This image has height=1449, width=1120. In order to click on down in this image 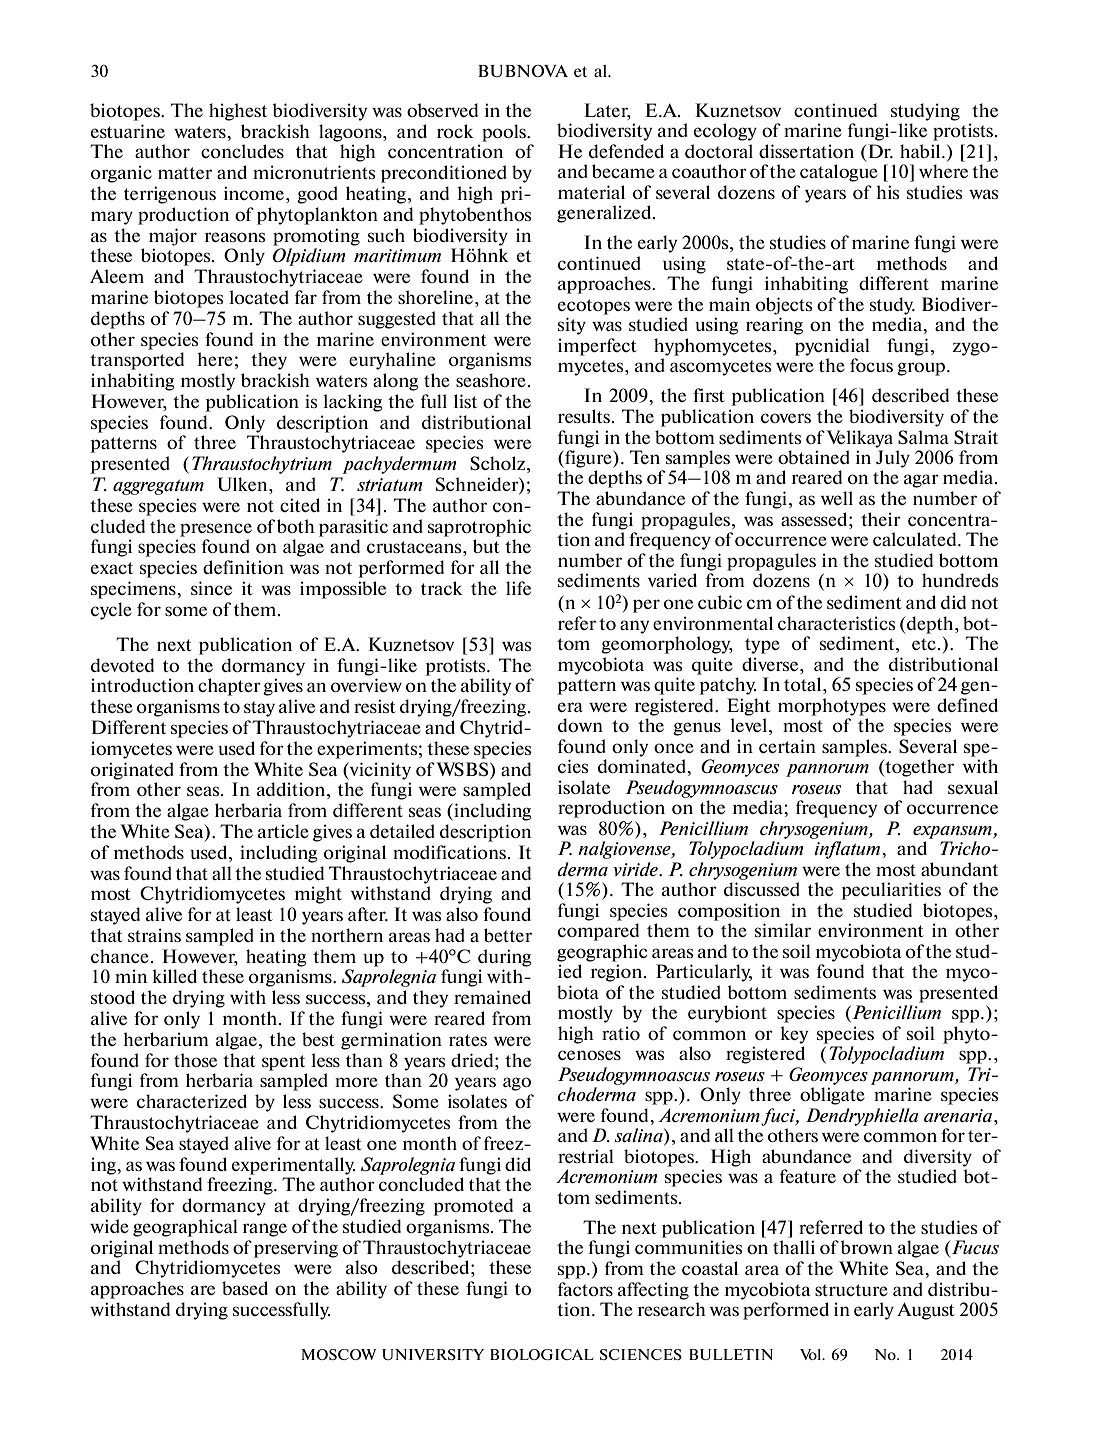, I will do `click(580, 725)`.
